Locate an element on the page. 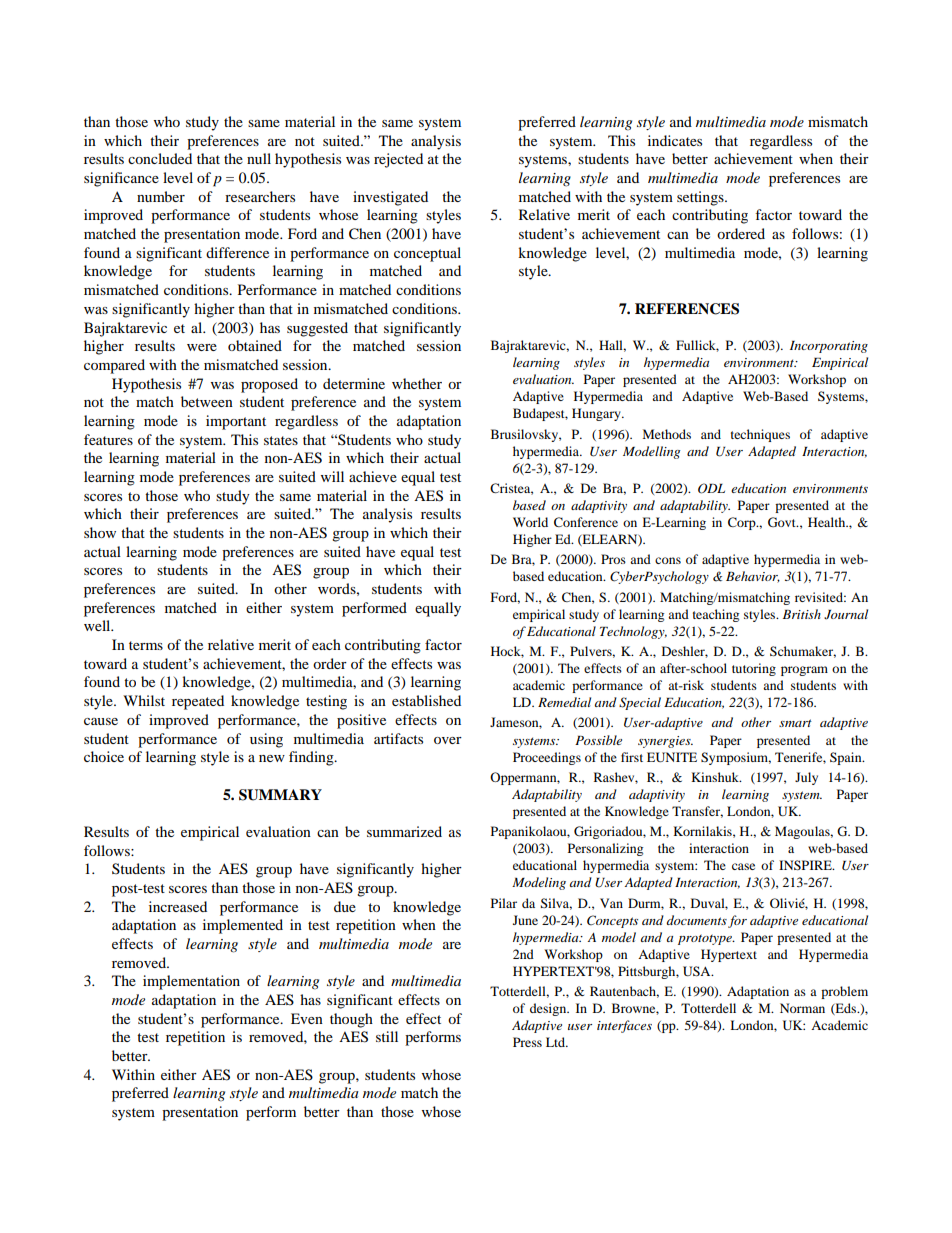 This image has height=1233, width=952. concluded is located at coordinates (160, 158).
